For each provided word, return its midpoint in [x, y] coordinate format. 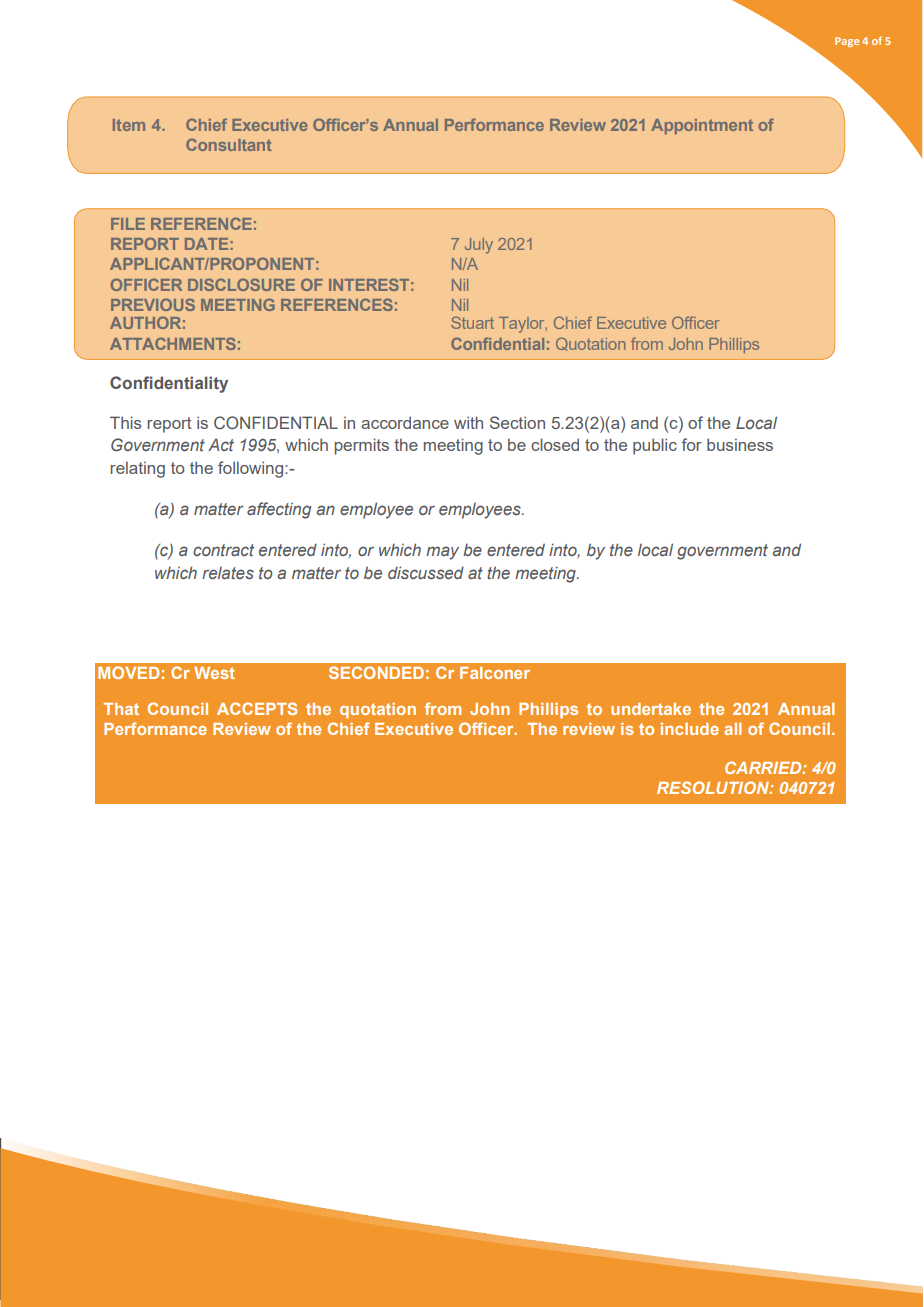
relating [137, 470]
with [468, 422]
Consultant [229, 144]
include [690, 729]
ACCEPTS [257, 708]
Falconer [495, 673]
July [479, 246]
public [655, 446]
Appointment [702, 126]
